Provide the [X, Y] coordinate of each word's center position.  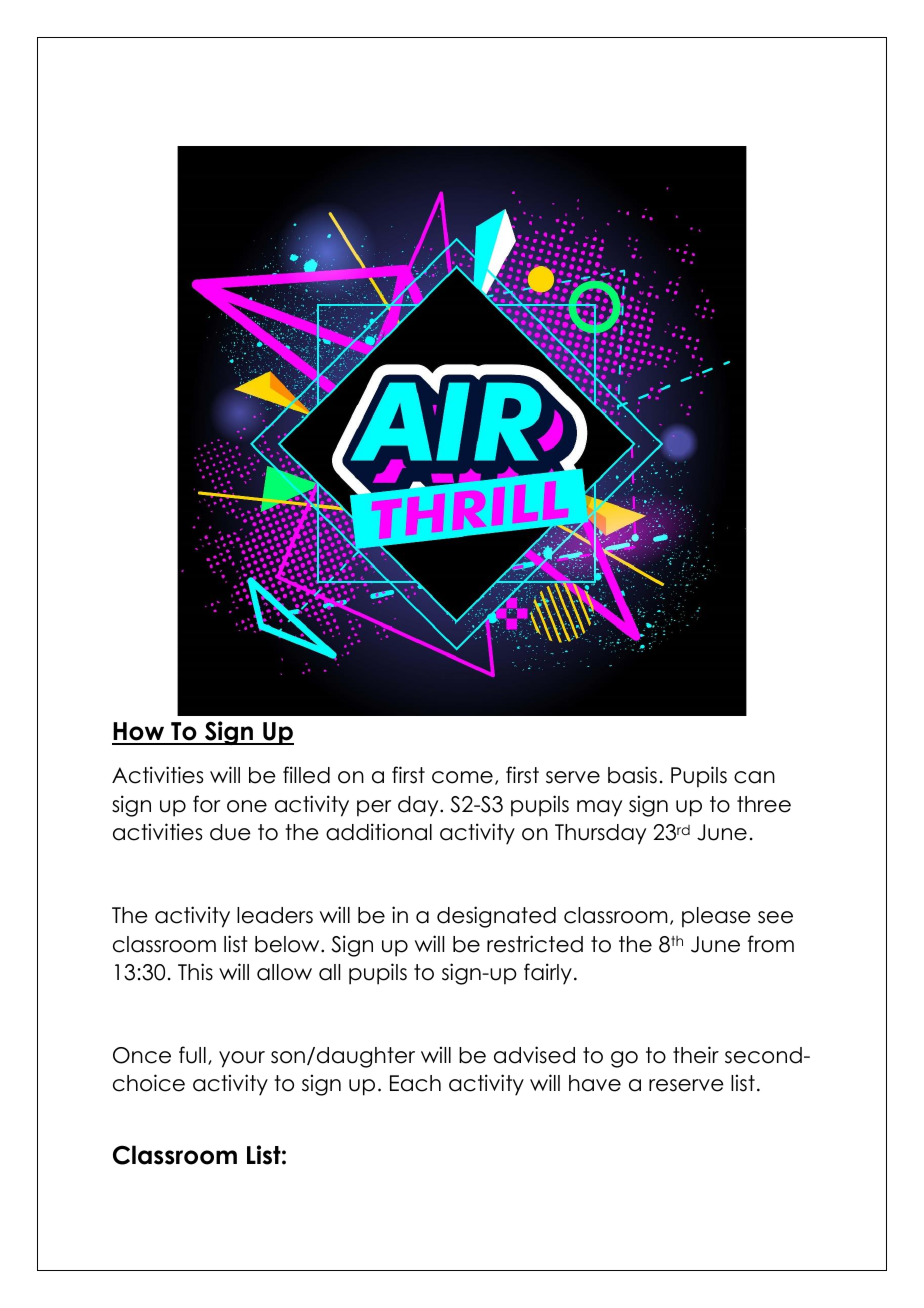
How [139, 733]
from [771, 944]
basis [632, 775]
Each [415, 1083]
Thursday [600, 834]
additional [379, 832]
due [230, 832]
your [242, 1059]
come [462, 777]
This [195, 972]
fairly [548, 974]
